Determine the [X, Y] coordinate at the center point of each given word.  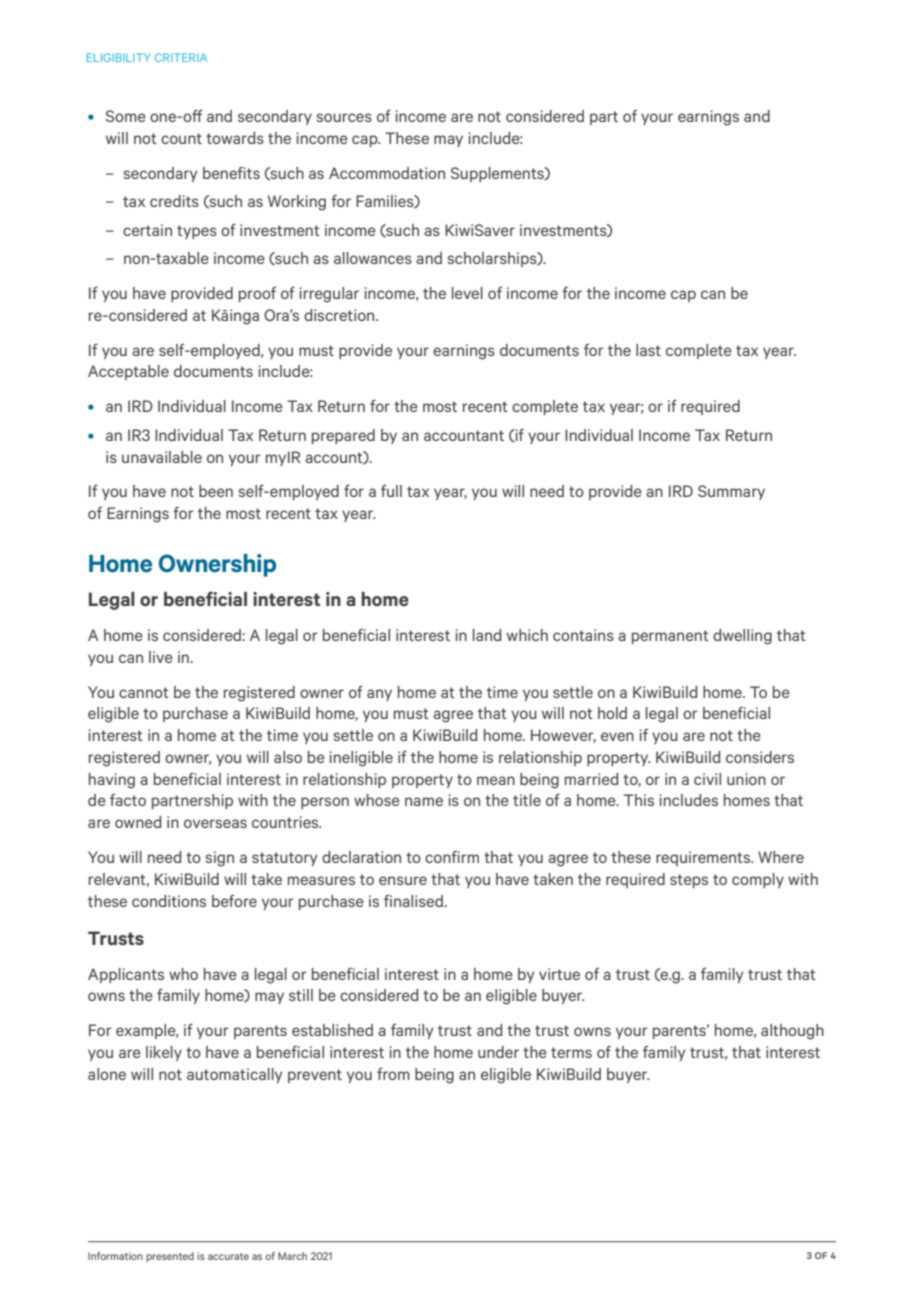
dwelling [742, 637]
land [487, 635]
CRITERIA [181, 57]
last [648, 350]
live [161, 657]
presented [170, 1257]
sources [344, 117]
